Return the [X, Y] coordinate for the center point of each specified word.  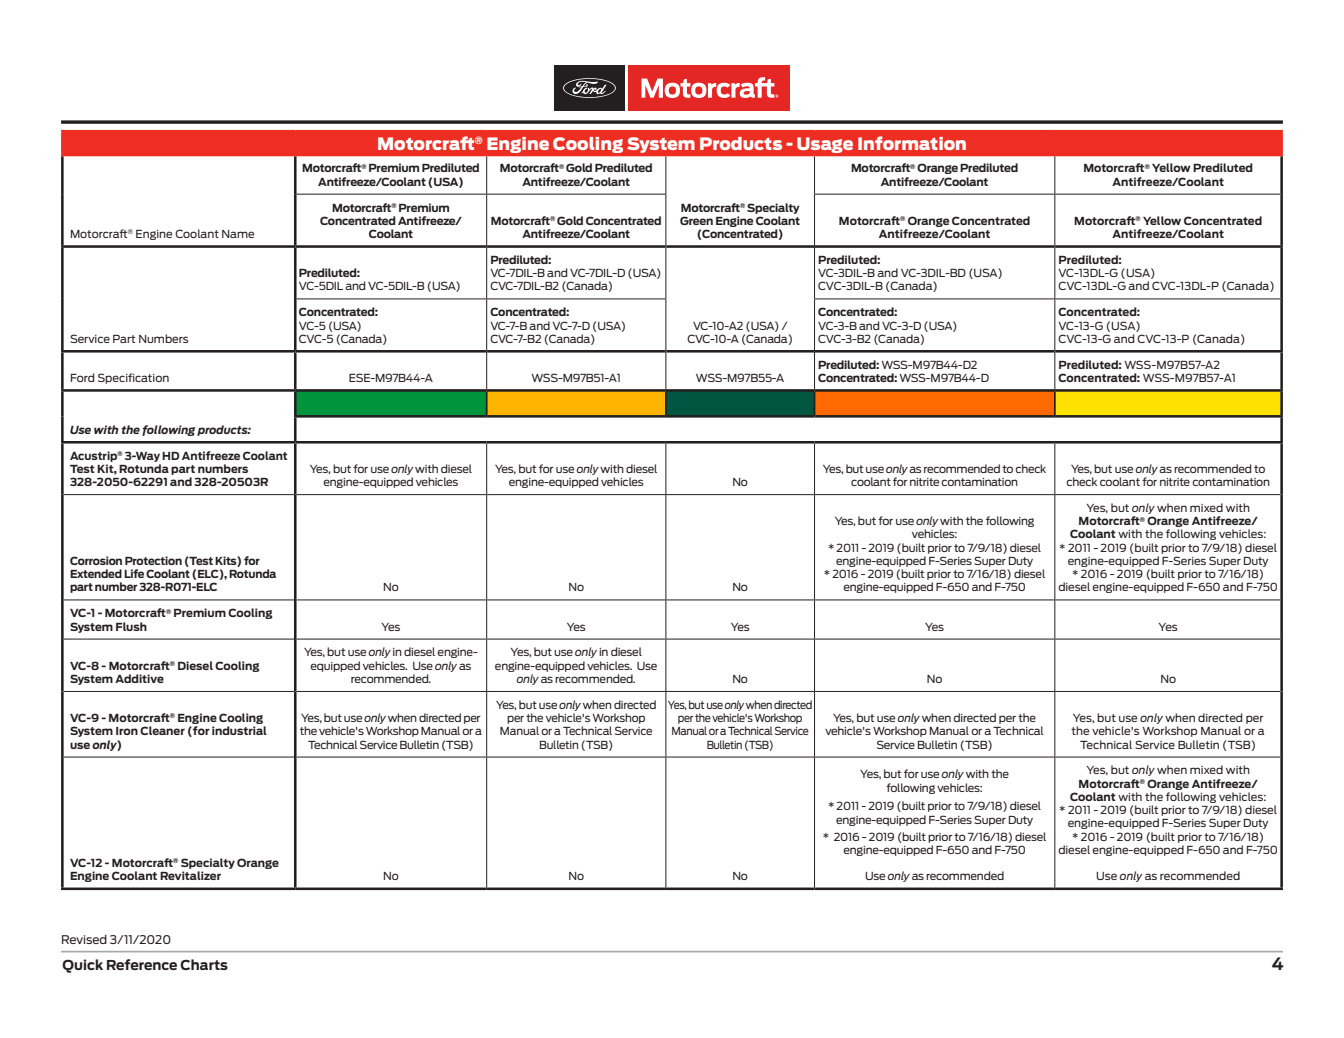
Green [696, 220]
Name [238, 234]
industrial [239, 730]
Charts [204, 964]
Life [134, 573]
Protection [153, 560]
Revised [84, 939]
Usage [825, 145]
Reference [142, 964]
